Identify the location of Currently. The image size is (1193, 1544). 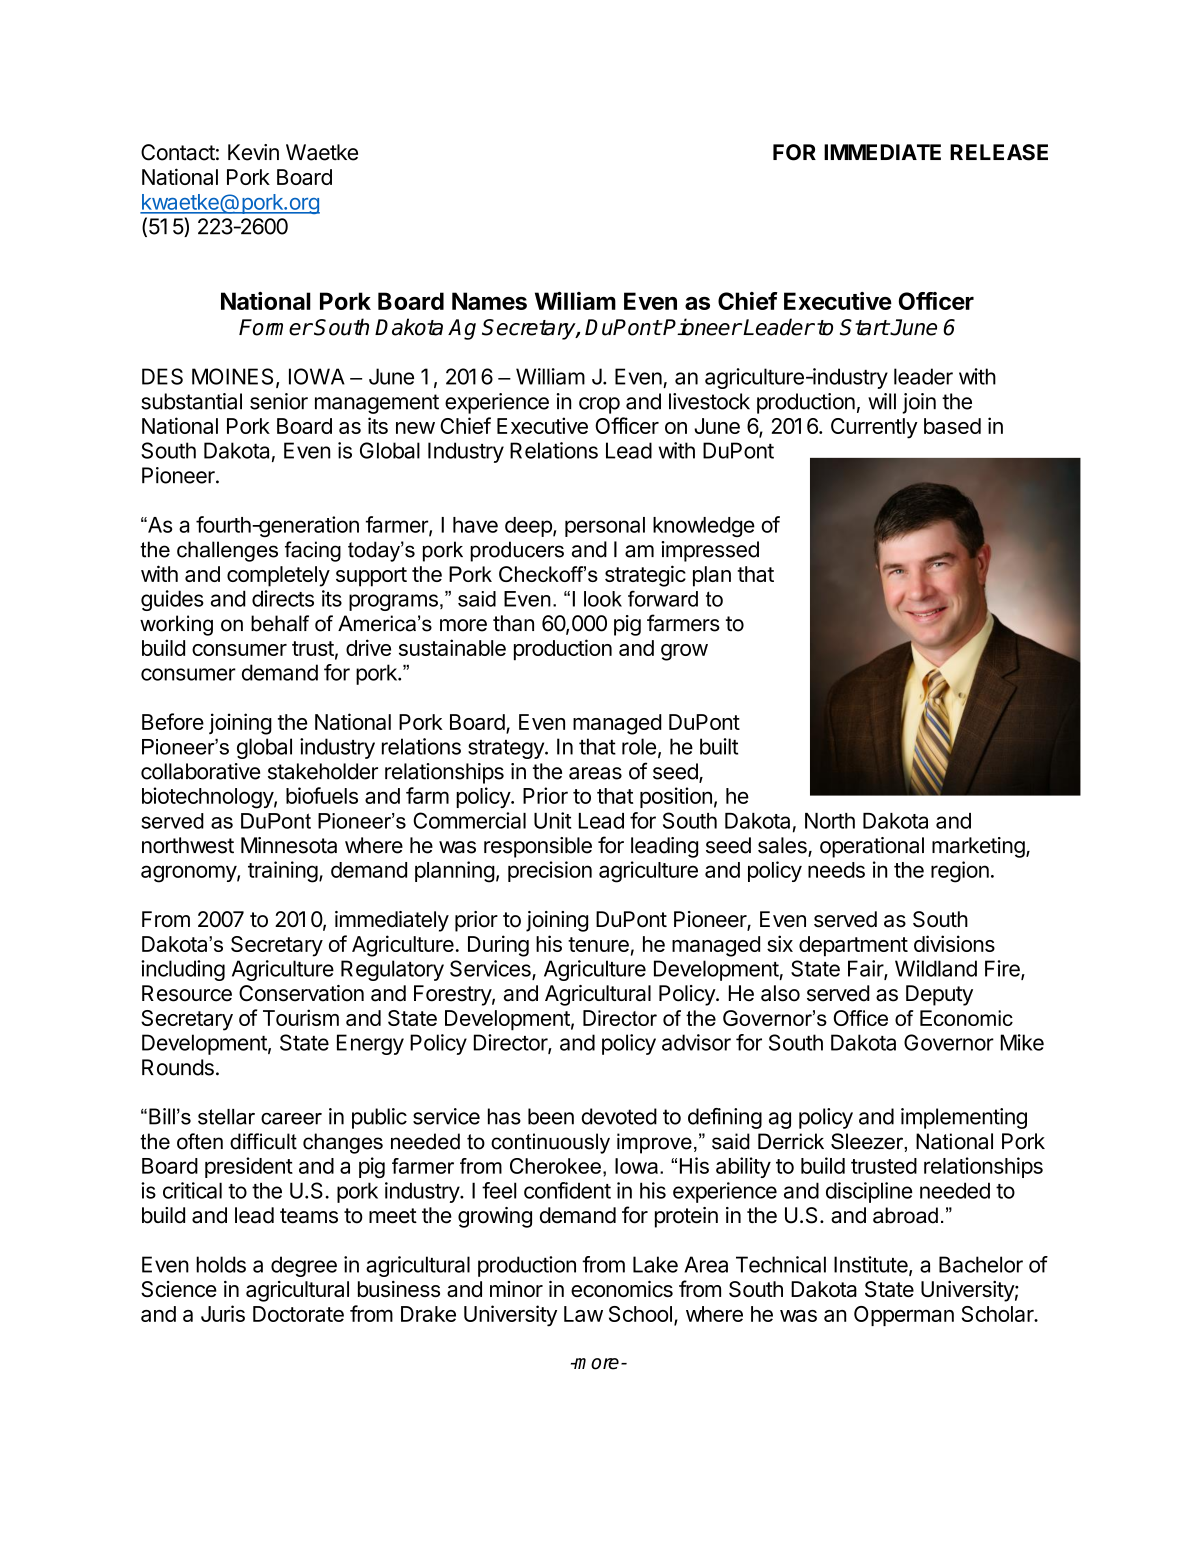
(874, 428).
